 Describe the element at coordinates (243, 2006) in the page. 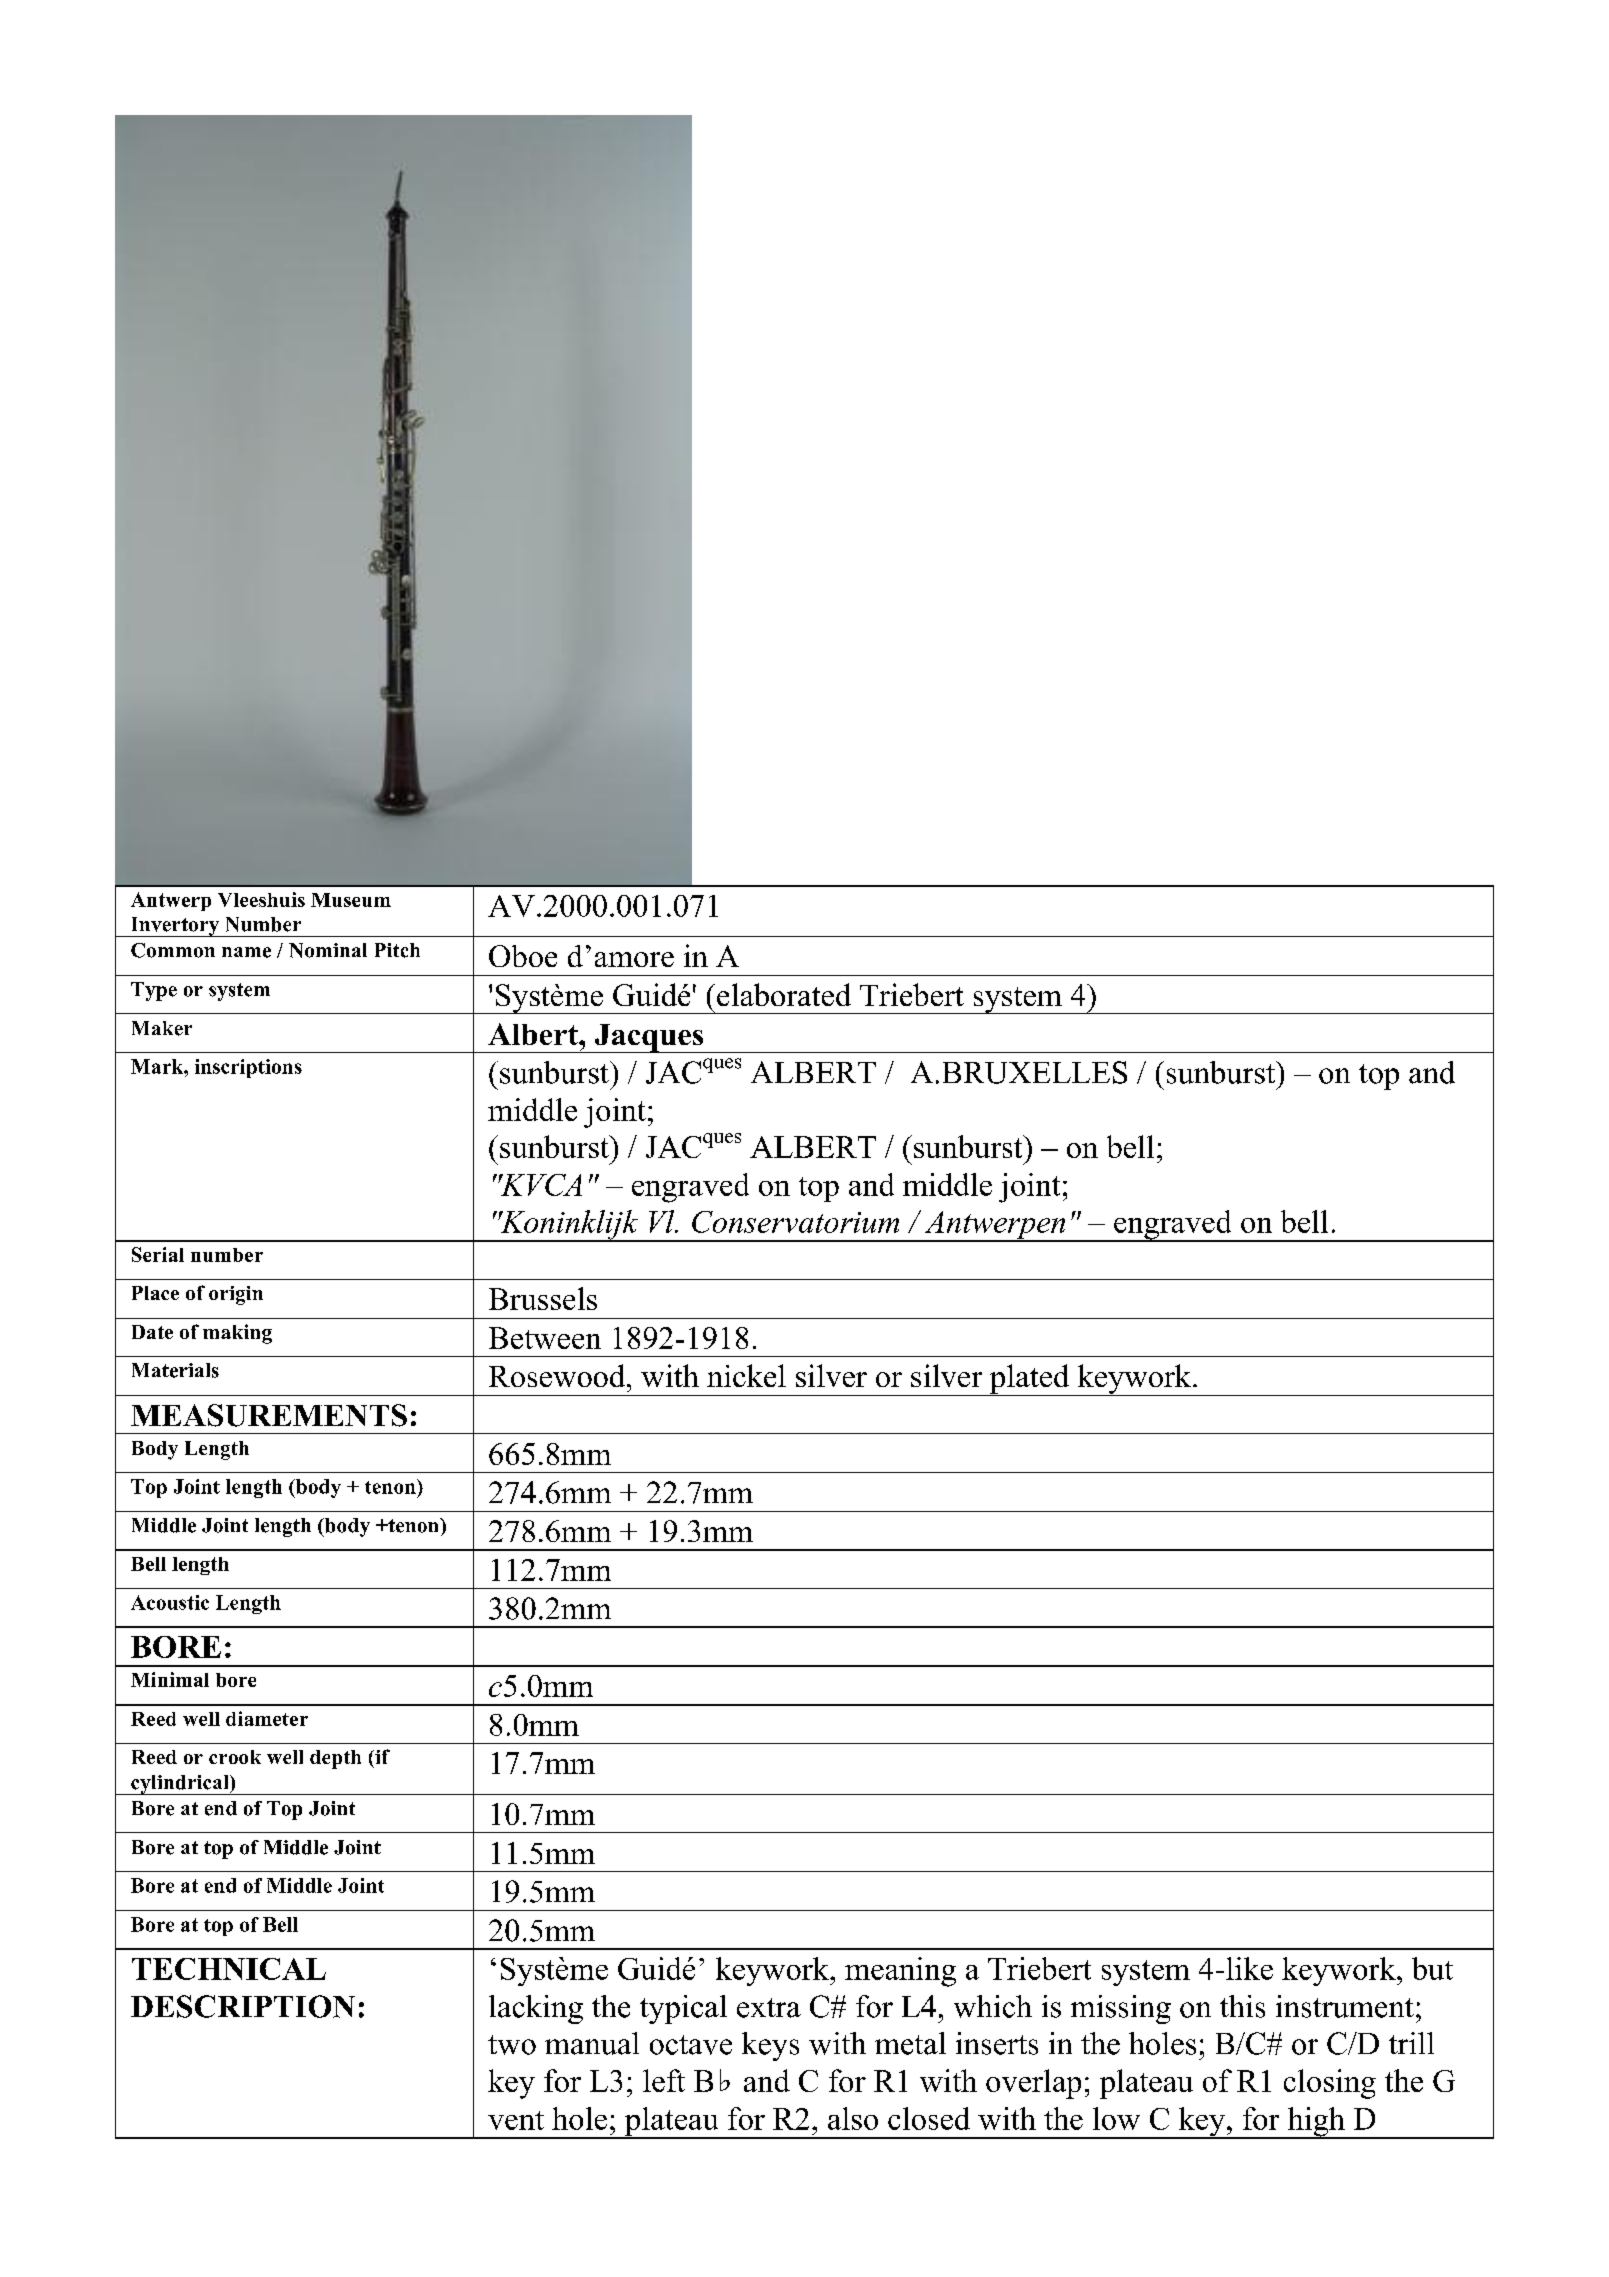

I see `DESCRIPTION` at that location.
